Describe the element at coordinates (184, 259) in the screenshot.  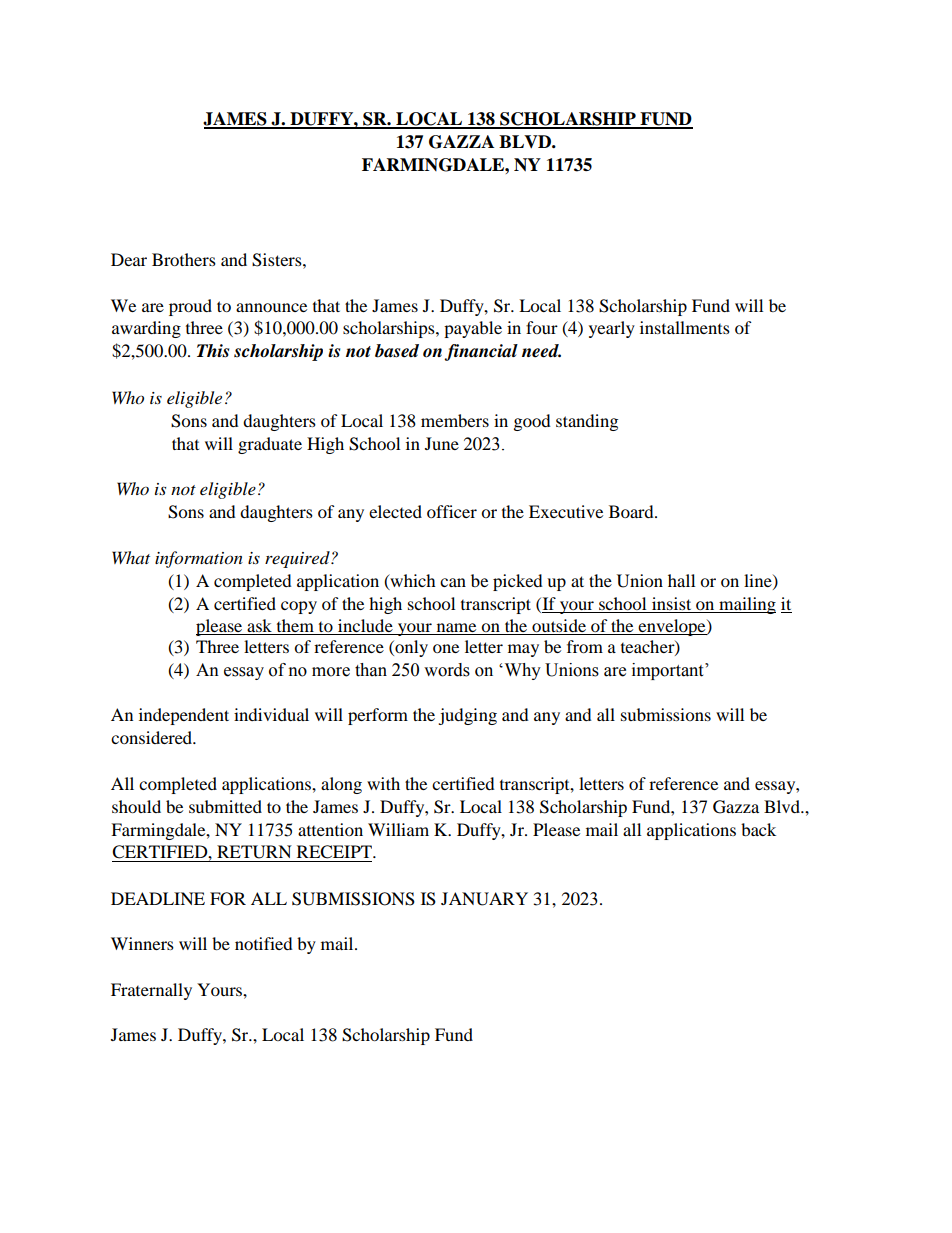
I see `Brothers` at that location.
